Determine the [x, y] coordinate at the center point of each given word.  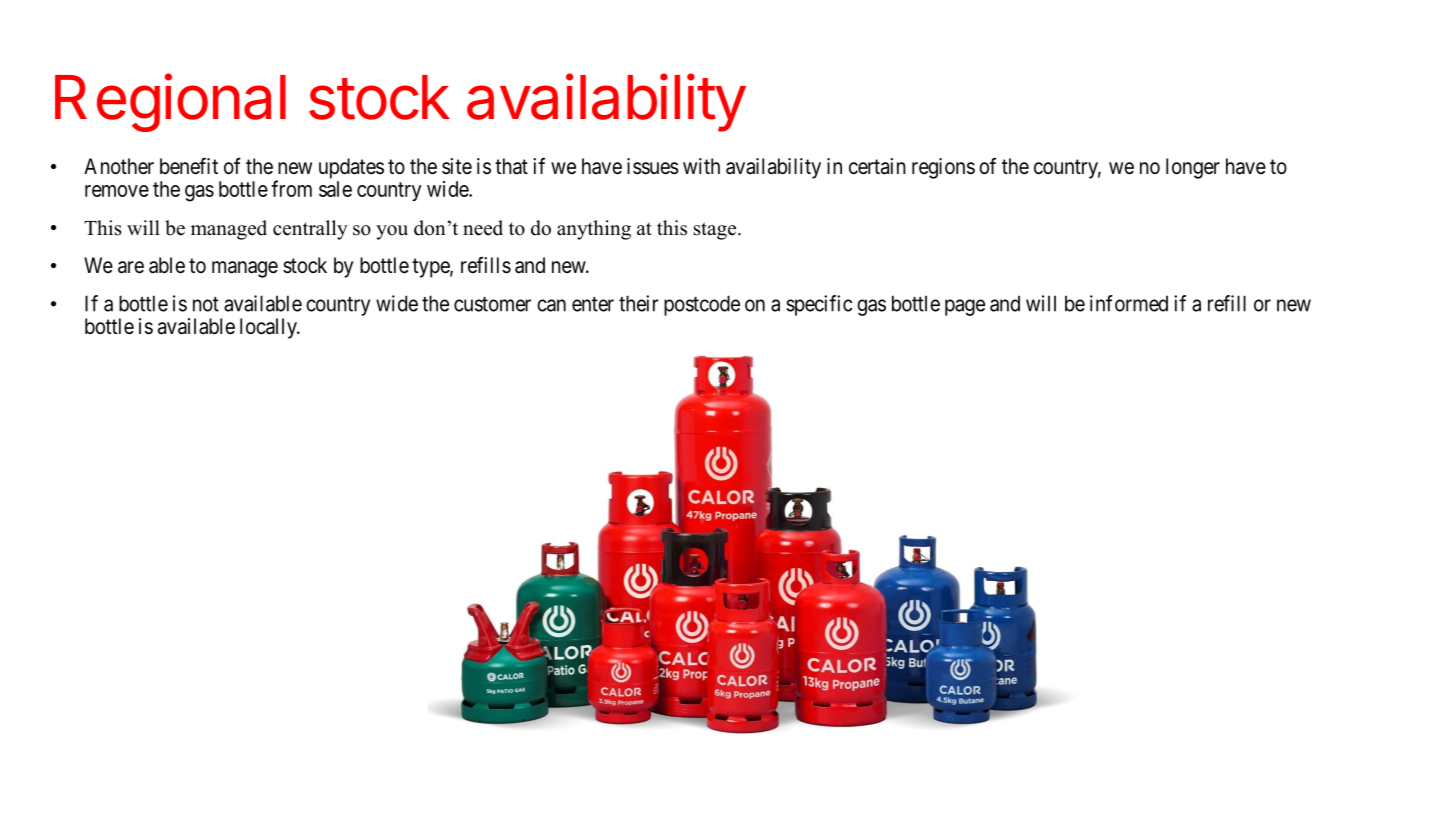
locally [269, 328]
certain [877, 166]
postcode [702, 305]
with [701, 166]
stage [716, 231]
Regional [170, 102]
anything [594, 230]
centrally [310, 230]
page [965, 307]
